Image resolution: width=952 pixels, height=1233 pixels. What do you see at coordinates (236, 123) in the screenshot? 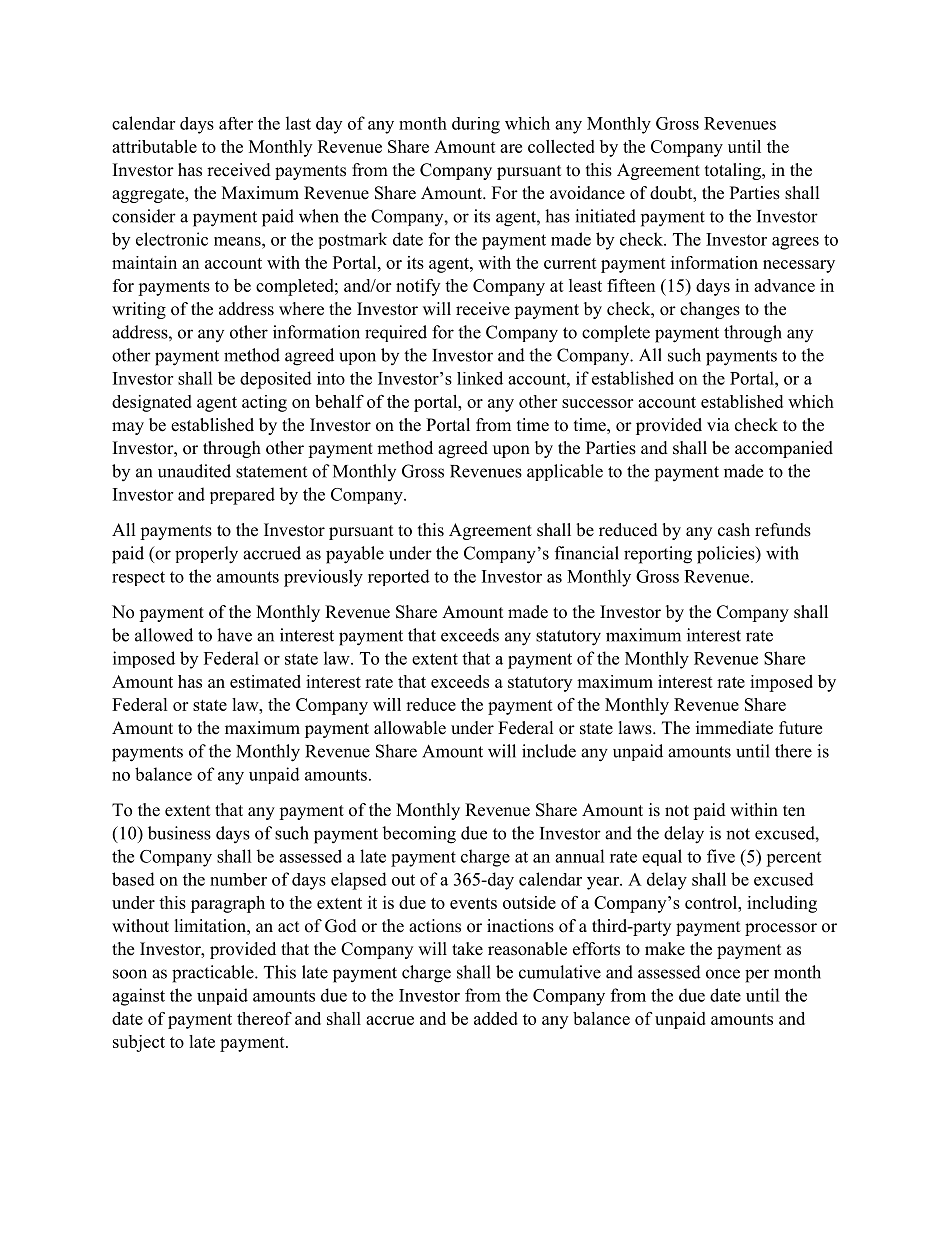
I see `after` at bounding box center [236, 123].
